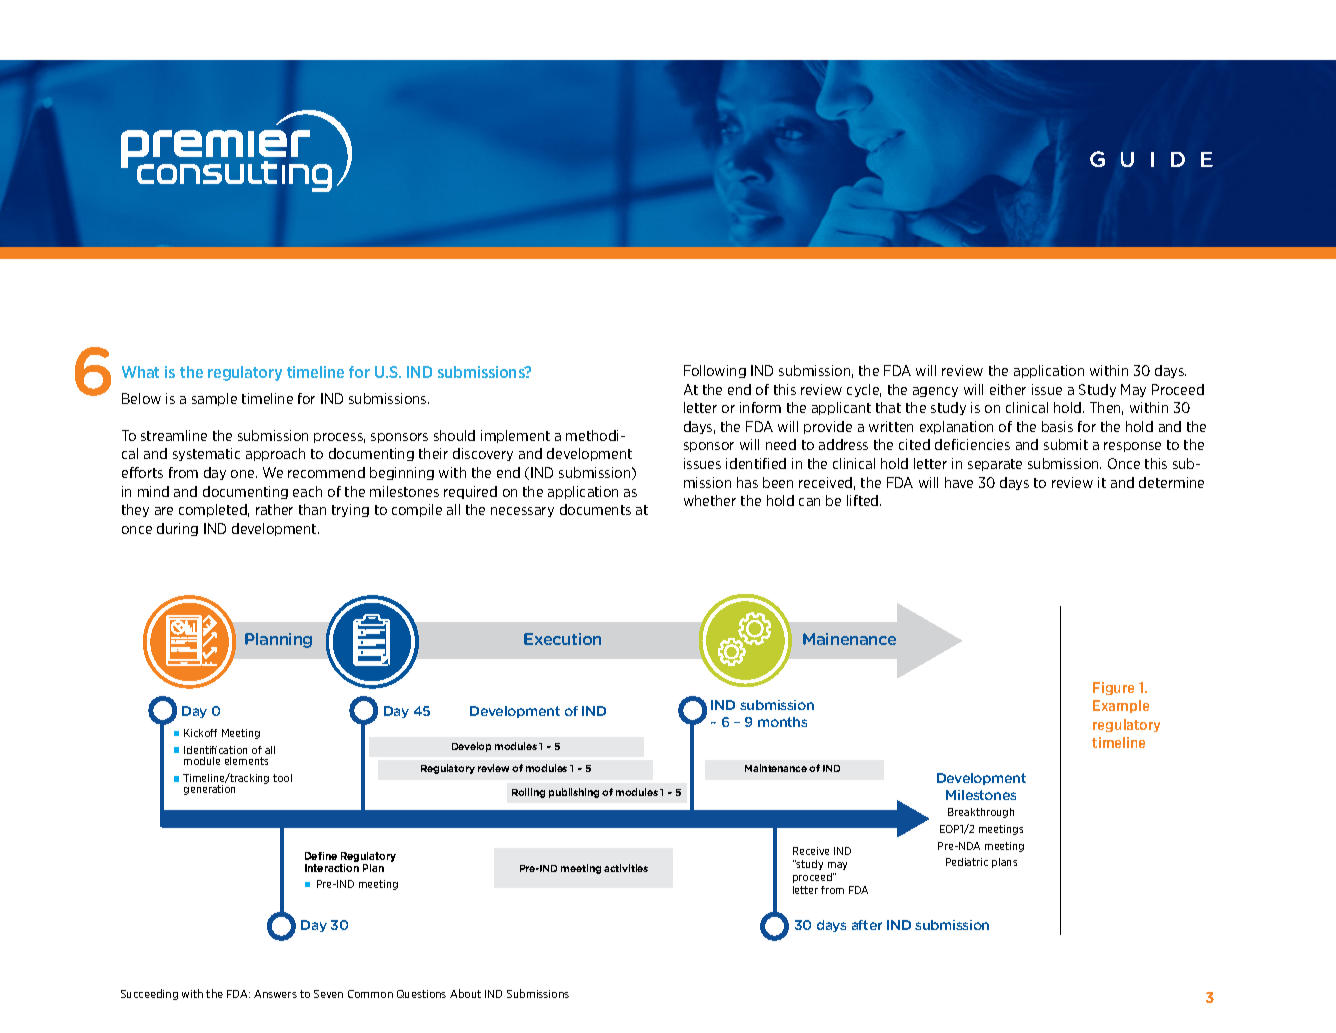 The image size is (1336, 1033). What do you see at coordinates (275, 994) in the page?
I see `Answers` at bounding box center [275, 994].
